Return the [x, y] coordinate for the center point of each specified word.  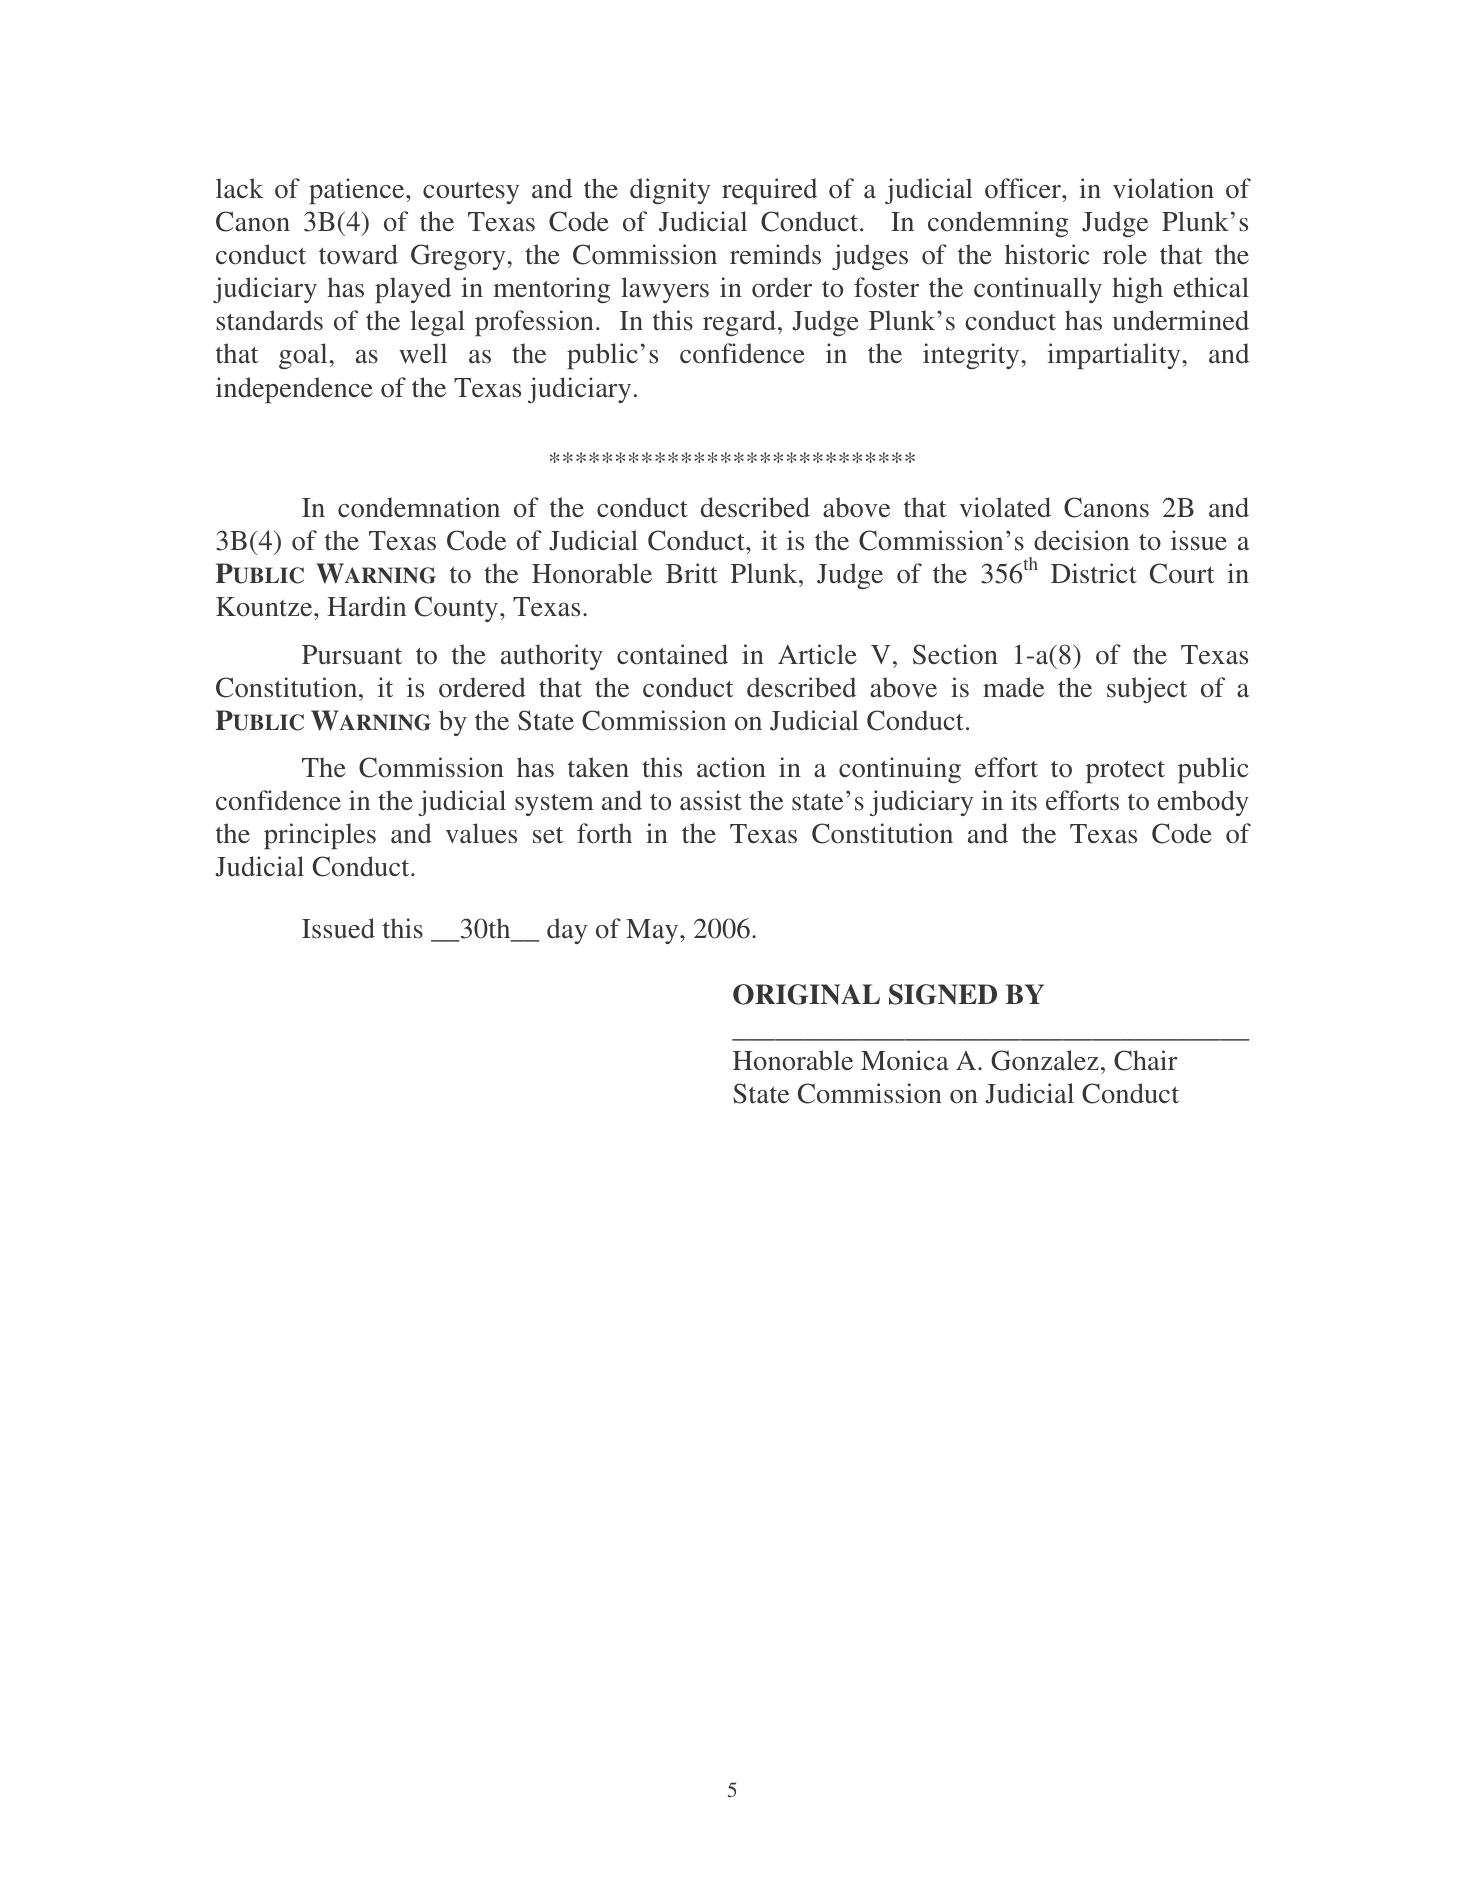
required [769, 191]
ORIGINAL [806, 994]
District [1094, 573]
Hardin [366, 606]
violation [1163, 188]
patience [358, 191]
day [567, 931]
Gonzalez [1045, 1060]
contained [672, 654]
